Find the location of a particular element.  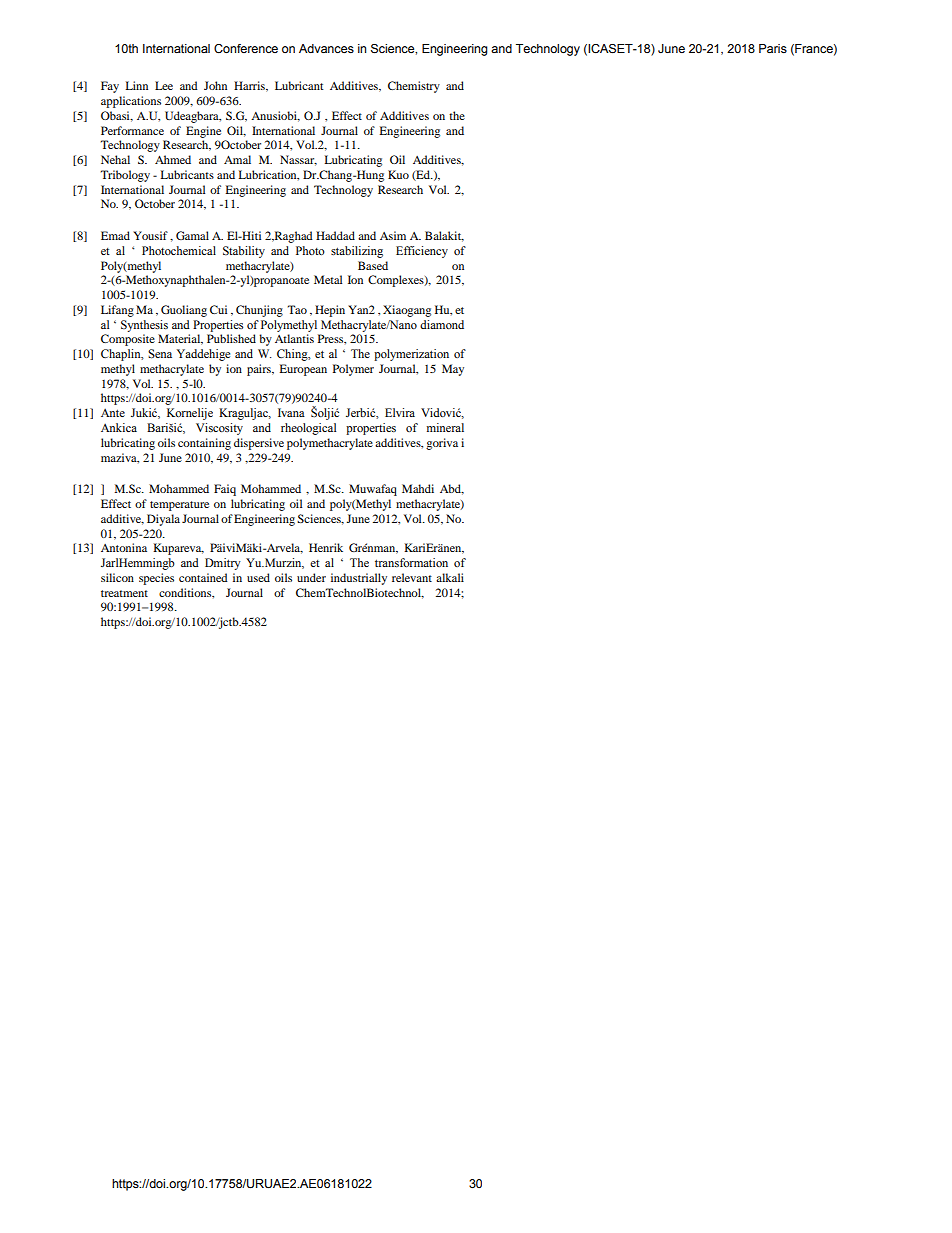

Stability is located at coordinates (244, 252).
